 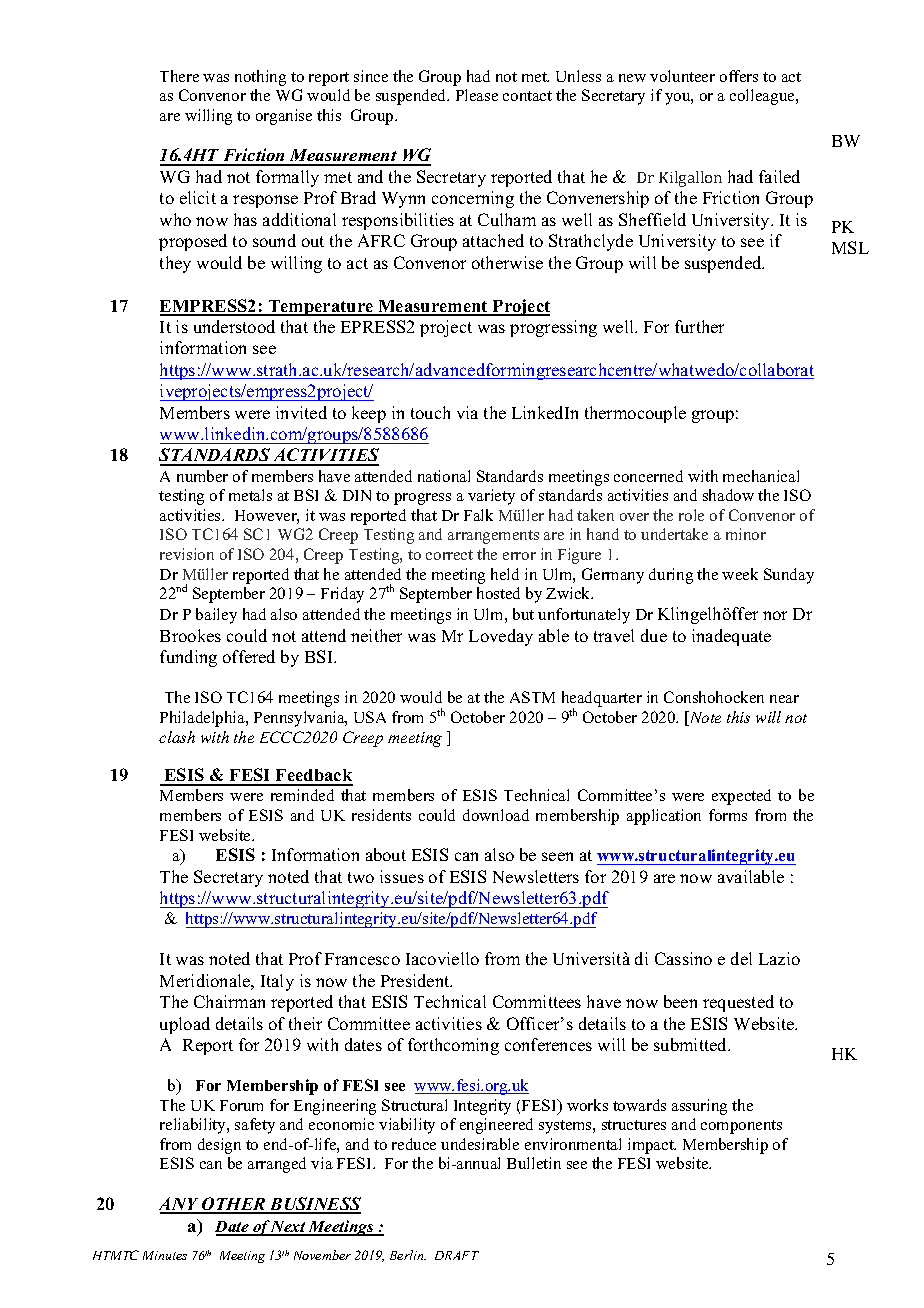 I want to click on colleague, so click(x=763, y=97).
